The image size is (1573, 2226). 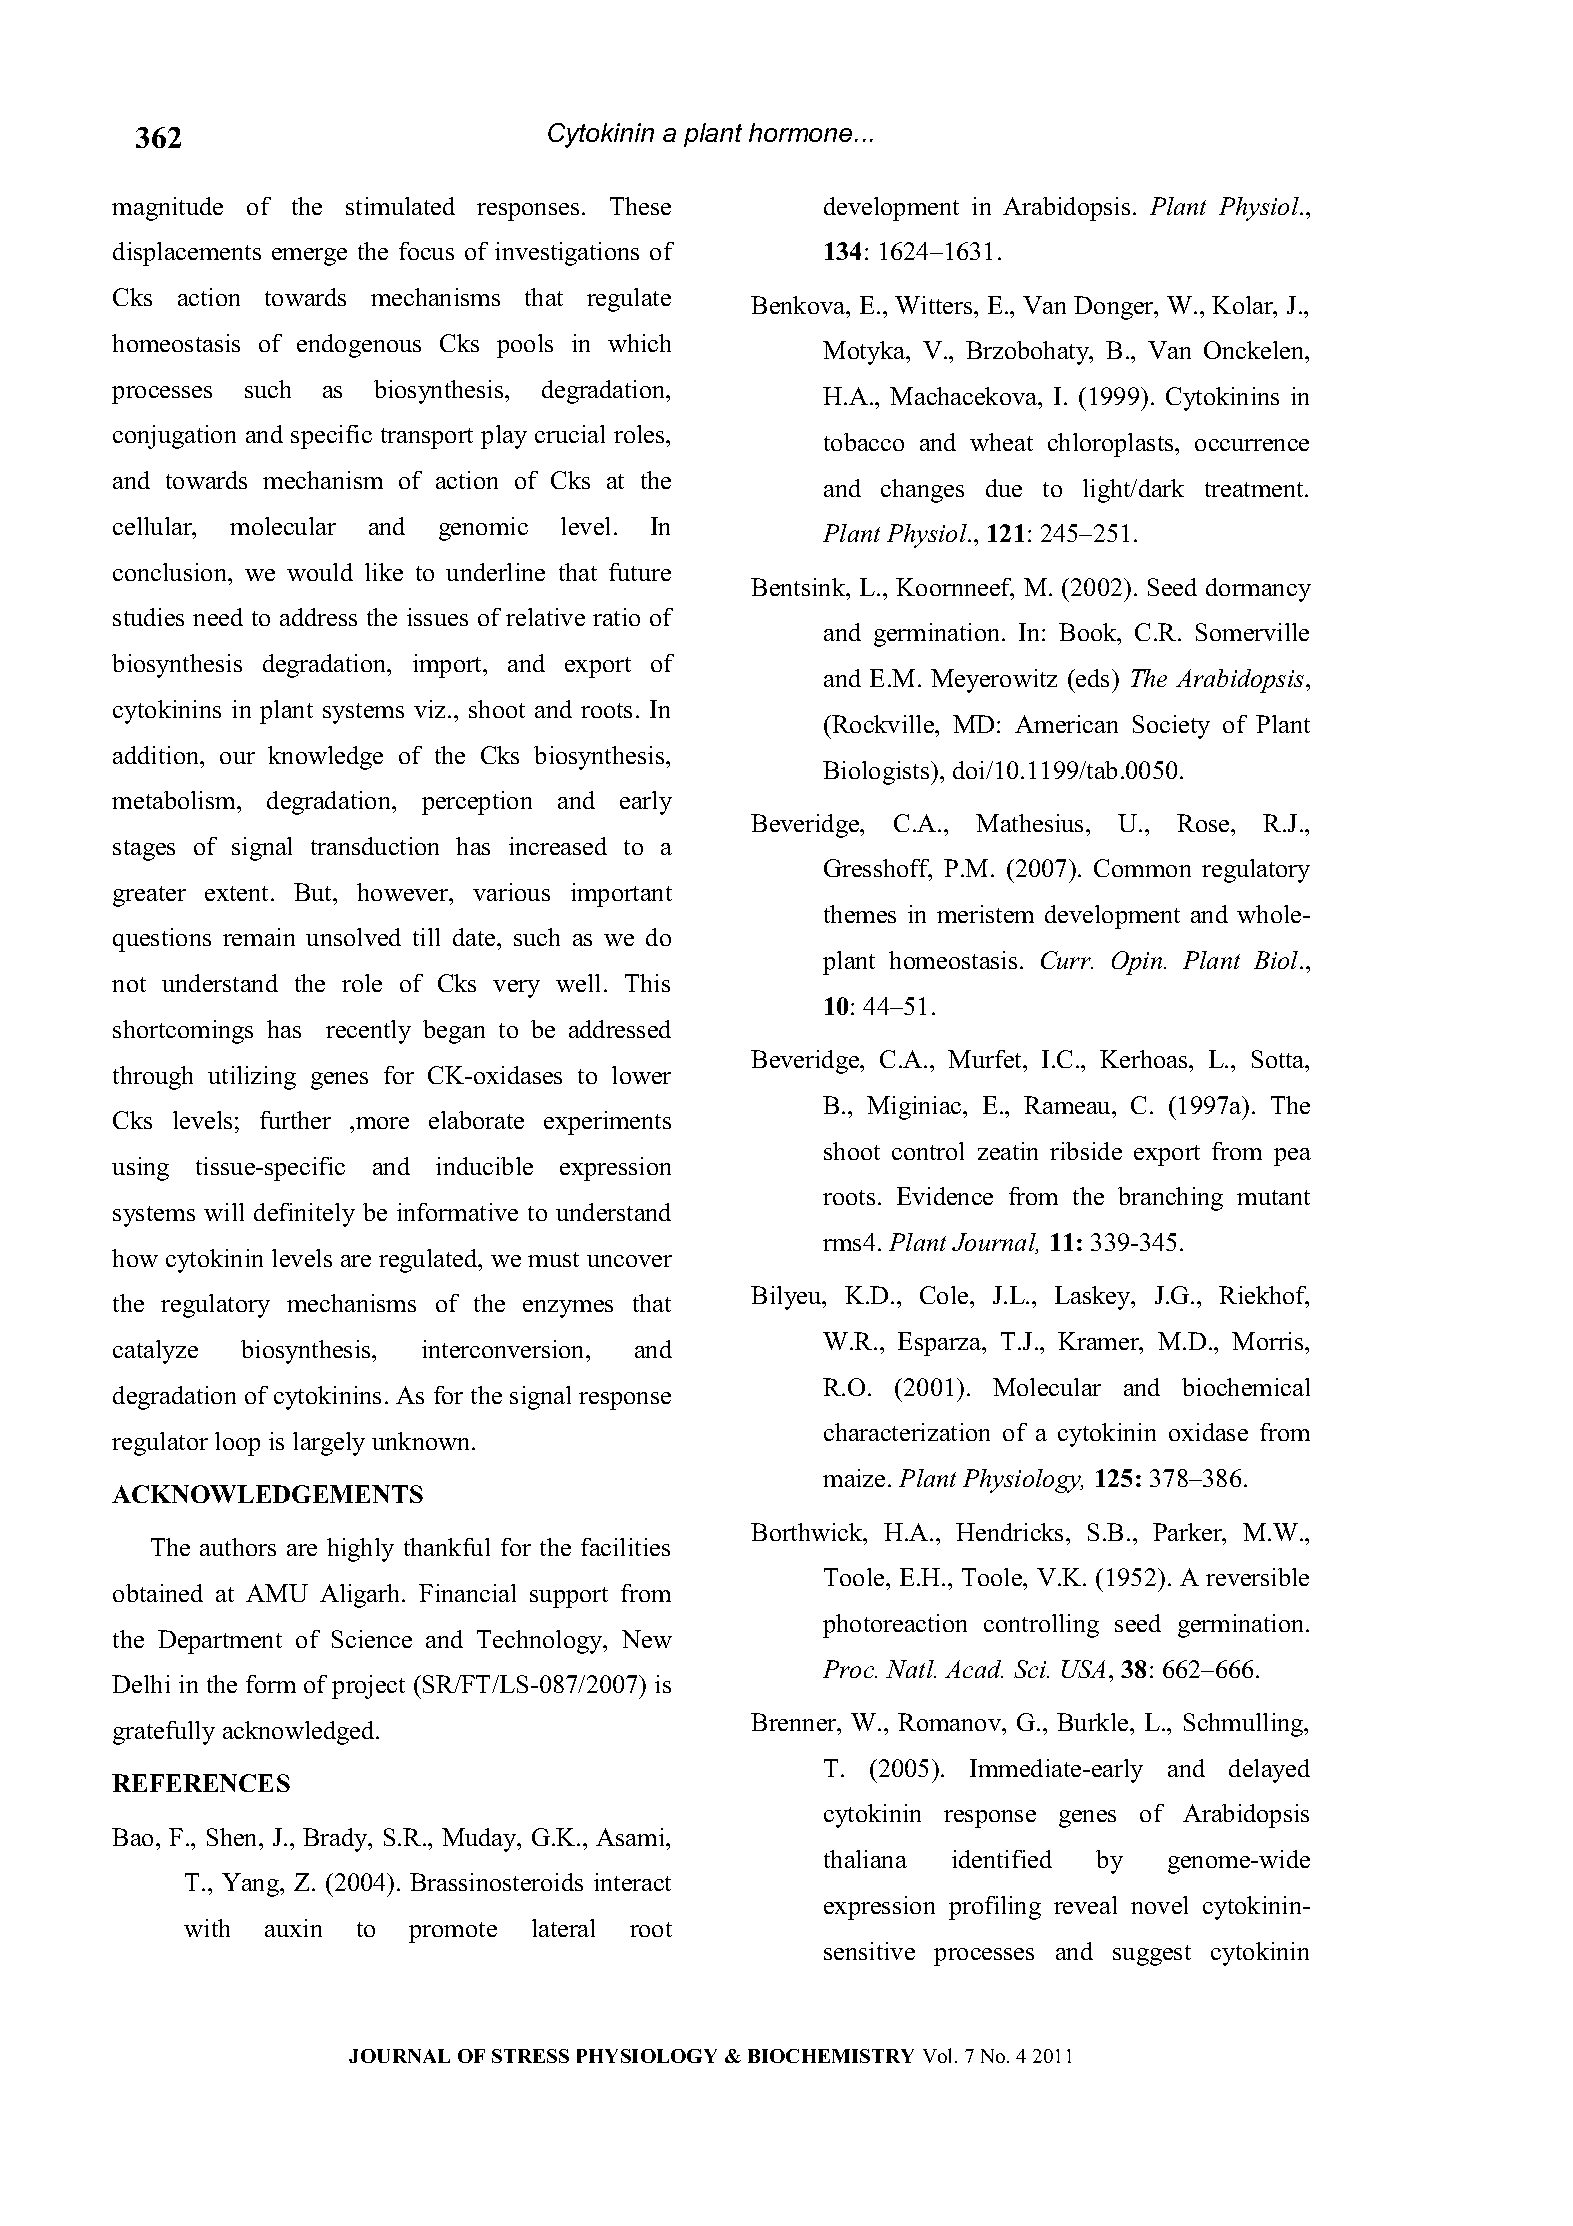 I want to click on Common, so click(x=1142, y=868).
